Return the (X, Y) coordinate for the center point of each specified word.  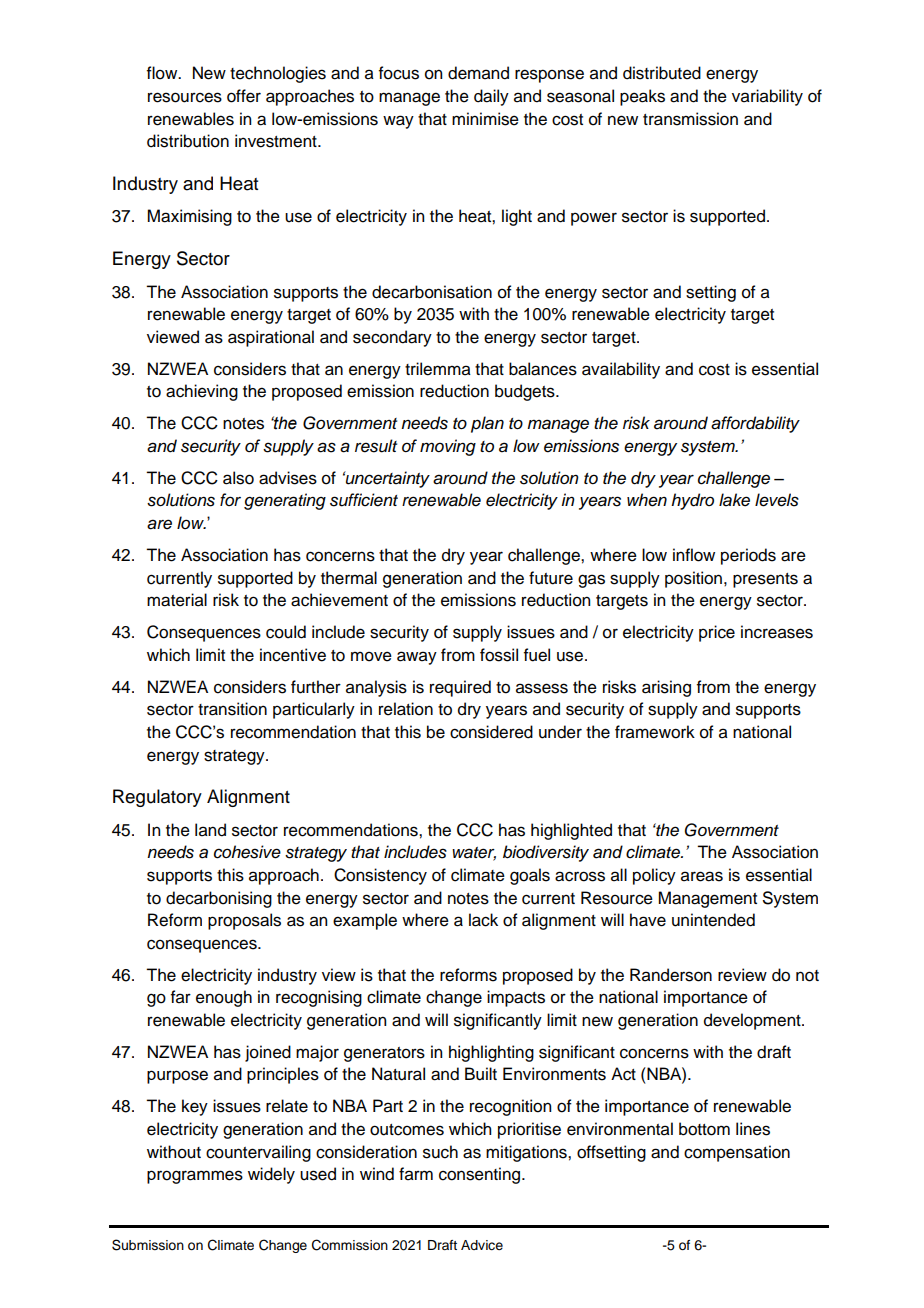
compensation (737, 1153)
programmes (195, 1177)
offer (244, 96)
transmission (690, 119)
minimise (485, 119)
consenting (481, 1175)
